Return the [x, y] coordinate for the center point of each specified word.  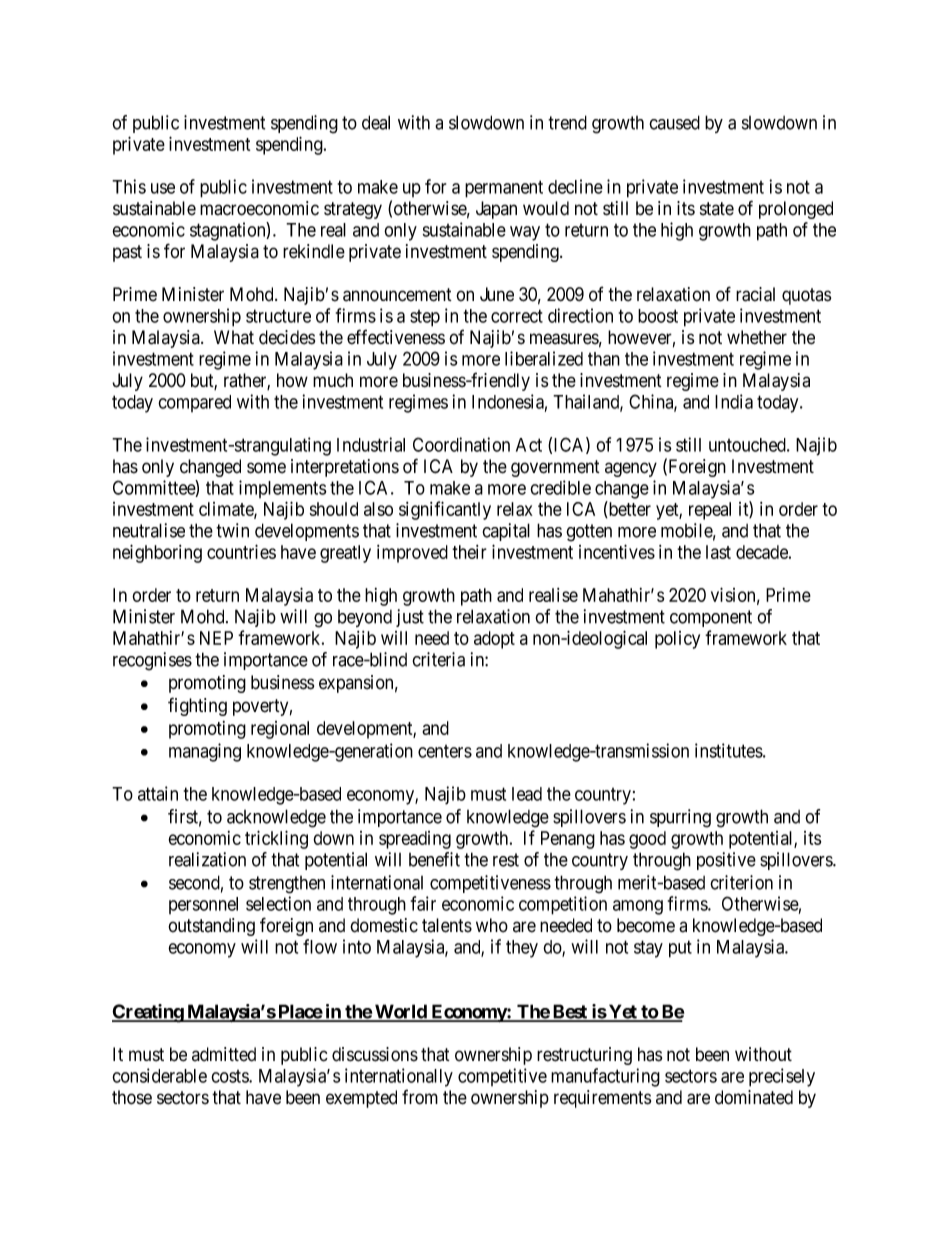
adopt [494, 640]
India [734, 401]
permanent [504, 189]
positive [726, 861]
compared [194, 403]
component [711, 618]
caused [674, 122]
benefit [434, 859]
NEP [216, 638]
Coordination [461, 444]
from [420, 1097]
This [129, 186]
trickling [276, 839]
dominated [754, 1097]
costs [230, 1076]
